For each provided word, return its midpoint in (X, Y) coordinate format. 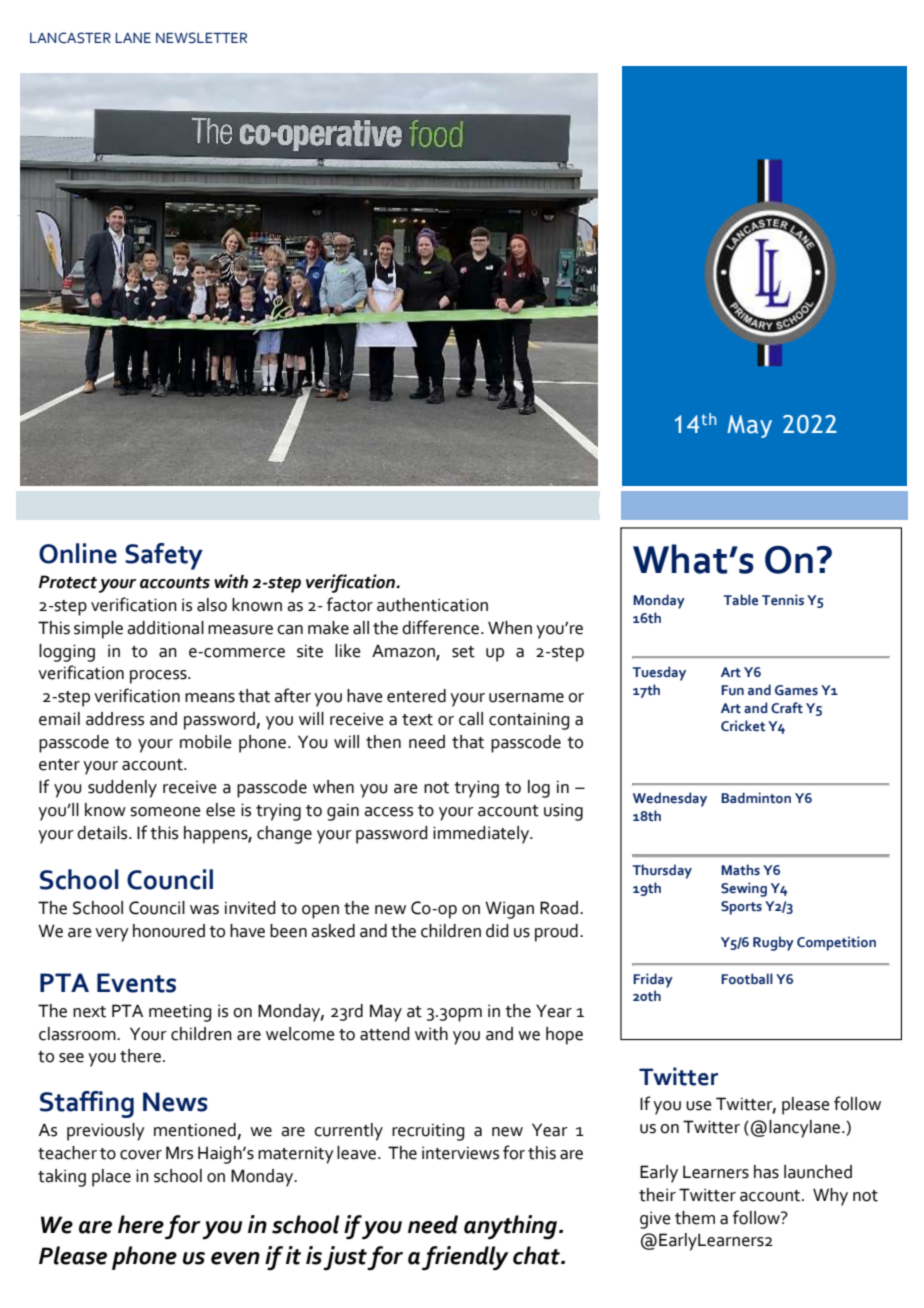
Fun (732, 690)
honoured (169, 931)
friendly (465, 1258)
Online (78, 553)
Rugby (773, 943)
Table (741, 599)
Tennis (783, 600)
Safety (164, 556)
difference (442, 627)
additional (165, 628)
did (497, 931)
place (111, 1178)
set (463, 652)
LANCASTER (70, 38)
